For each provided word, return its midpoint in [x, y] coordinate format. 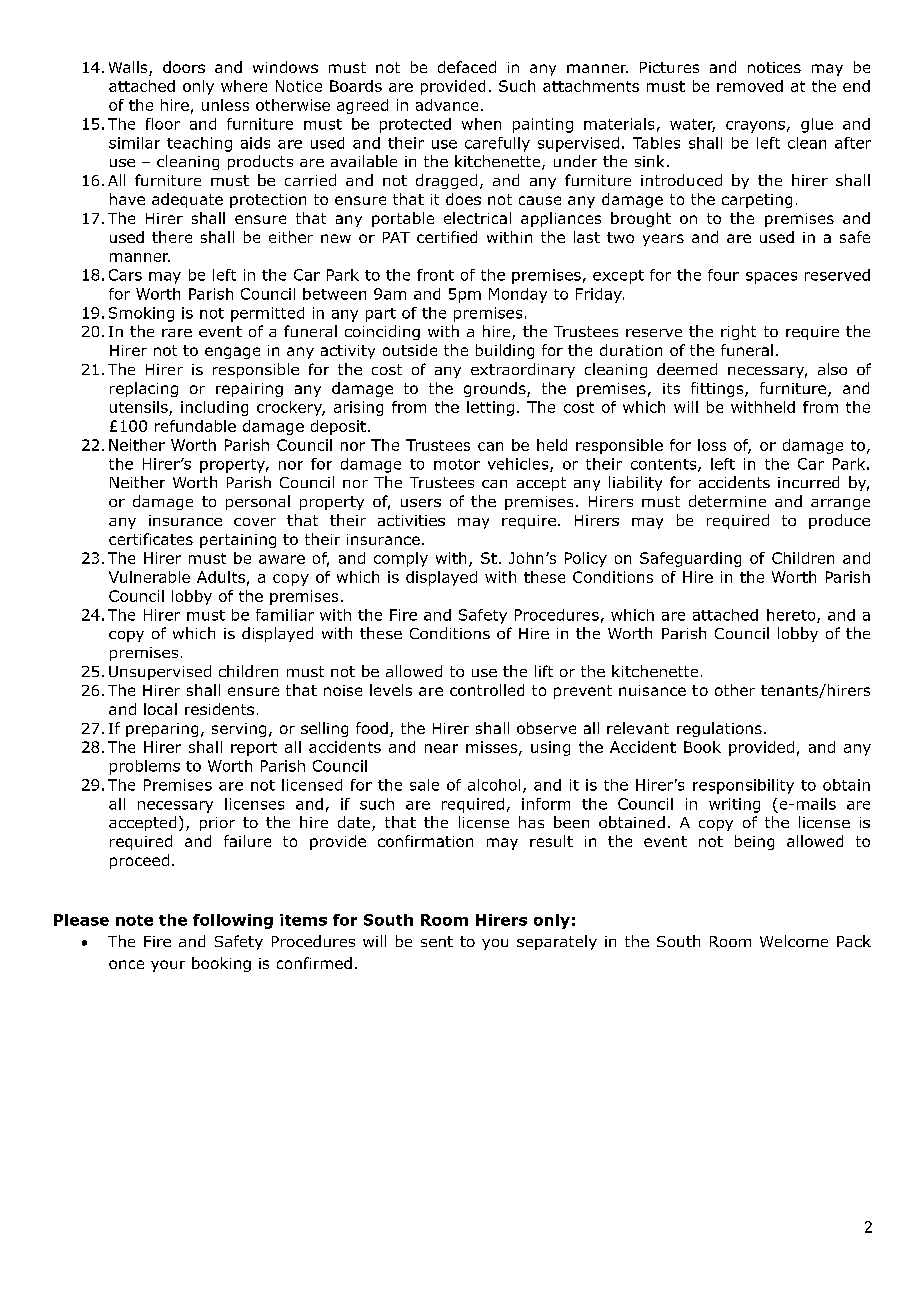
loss [712, 445]
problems [145, 767]
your [168, 966]
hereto [792, 616]
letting [490, 408]
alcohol [494, 785]
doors [184, 67]
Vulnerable [149, 577]
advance [447, 105]
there [172, 237]
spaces [771, 278]
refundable [195, 426]
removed [750, 86]
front [435, 275]
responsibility [743, 786]
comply [401, 559]
